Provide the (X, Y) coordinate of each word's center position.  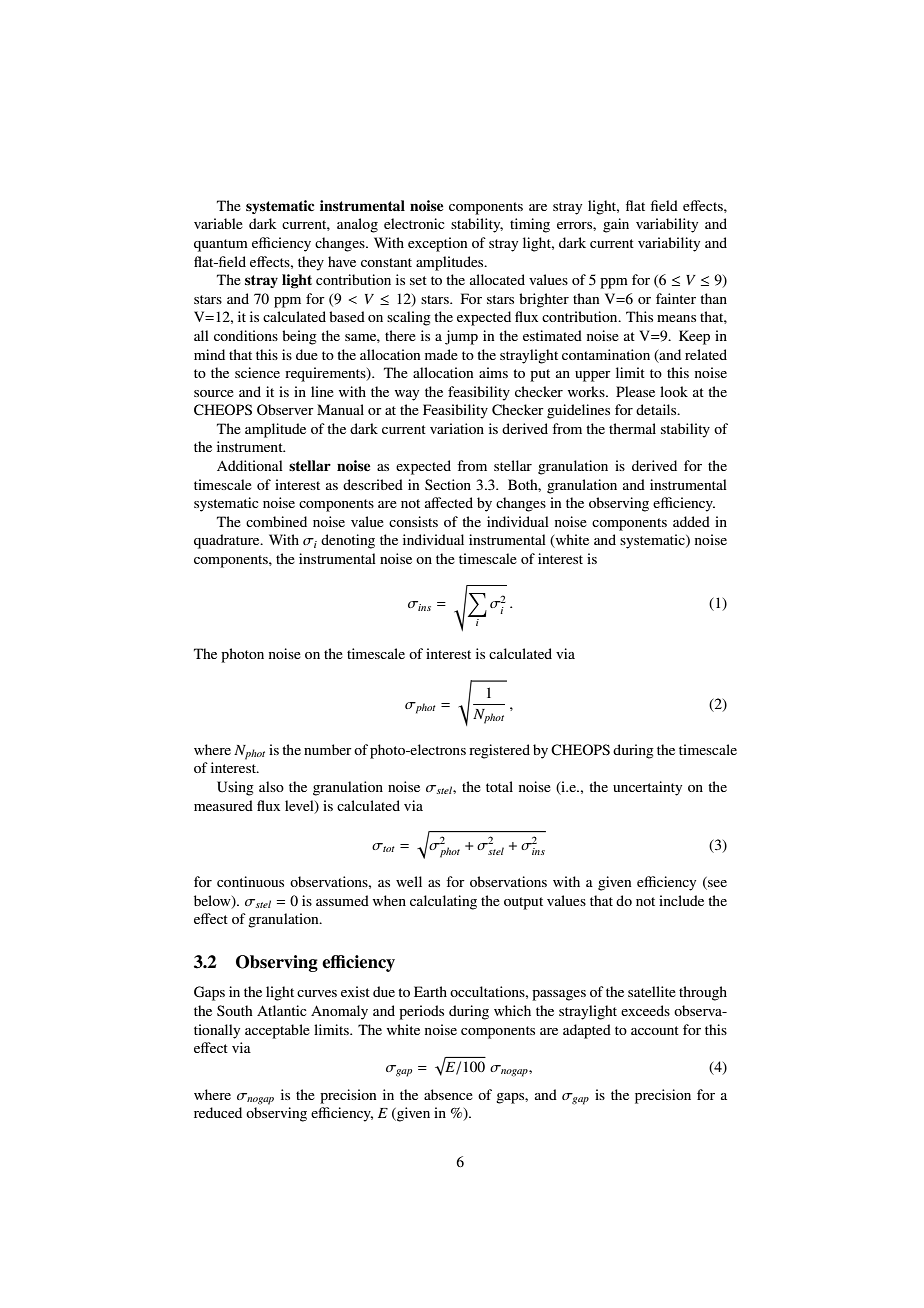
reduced (218, 1112)
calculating (443, 902)
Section (448, 484)
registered (499, 751)
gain (616, 225)
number (328, 749)
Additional (250, 465)
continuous (250, 881)
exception (437, 244)
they (311, 263)
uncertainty (647, 788)
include (681, 900)
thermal (632, 428)
